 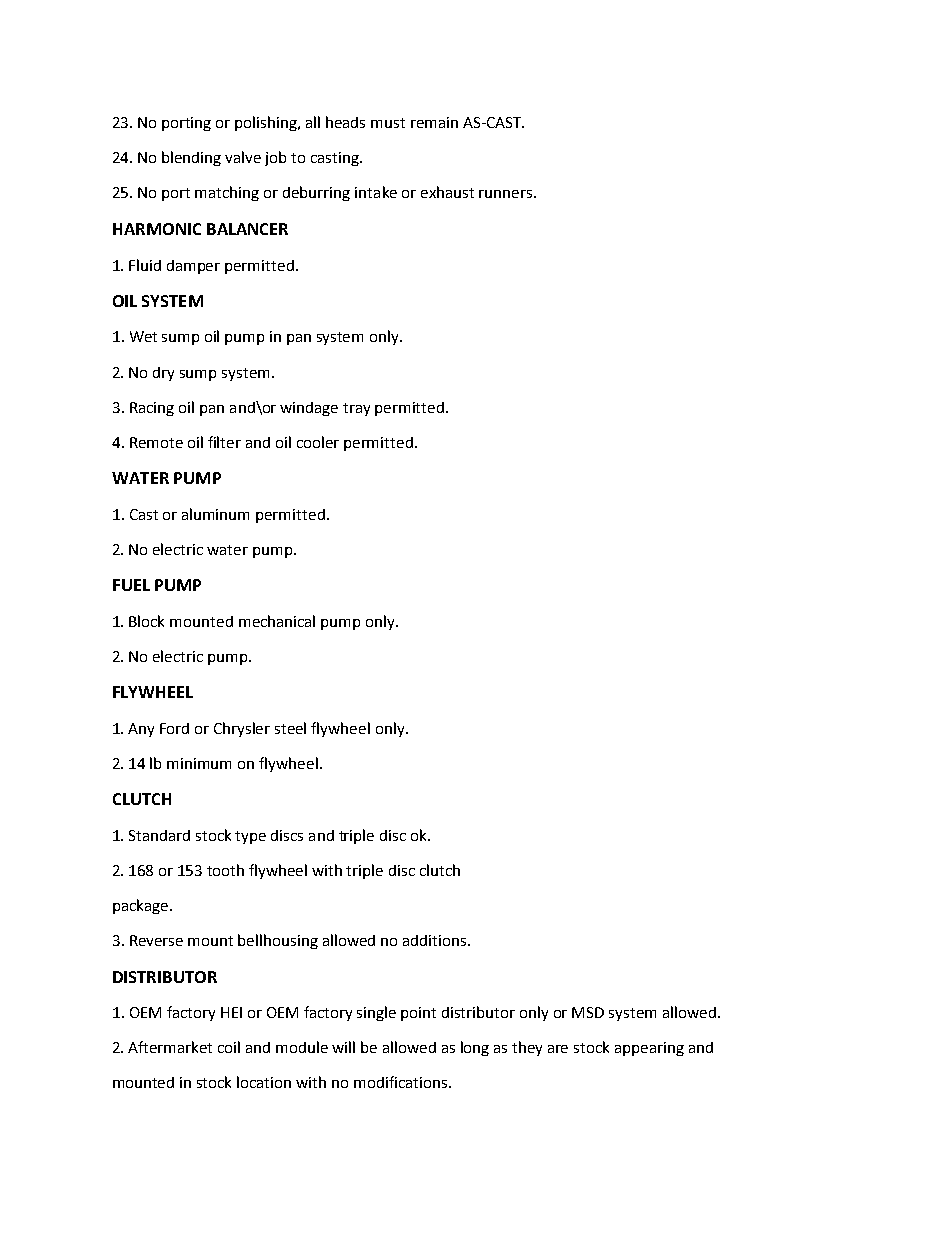 I want to click on additions, so click(x=436, y=940).
